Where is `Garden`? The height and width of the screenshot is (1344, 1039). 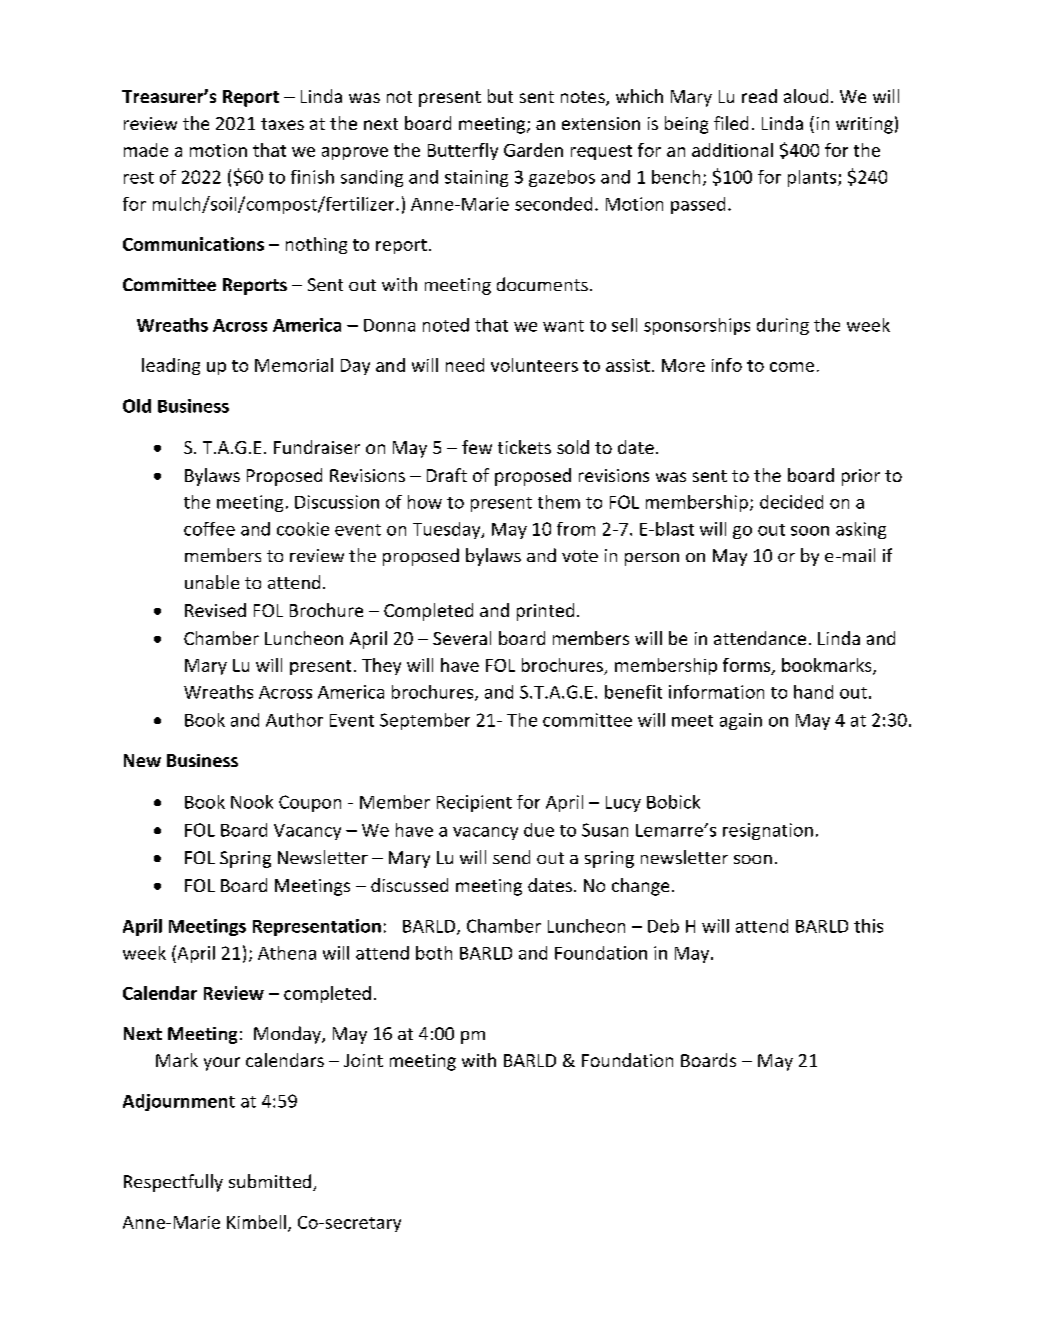 Garden is located at coordinates (533, 150).
